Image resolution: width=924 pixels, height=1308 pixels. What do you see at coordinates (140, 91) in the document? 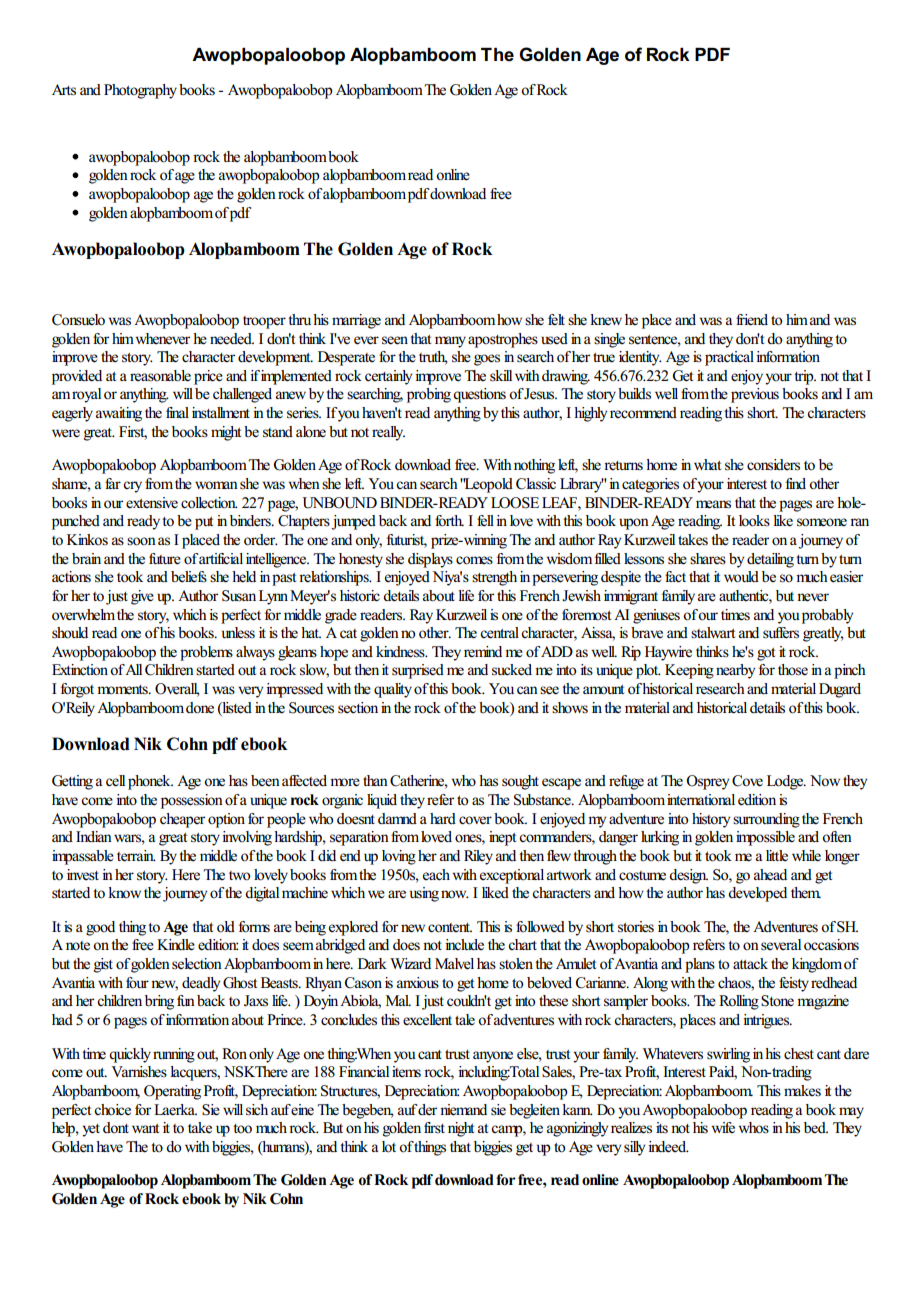
I see `Photography` at bounding box center [140, 91].
